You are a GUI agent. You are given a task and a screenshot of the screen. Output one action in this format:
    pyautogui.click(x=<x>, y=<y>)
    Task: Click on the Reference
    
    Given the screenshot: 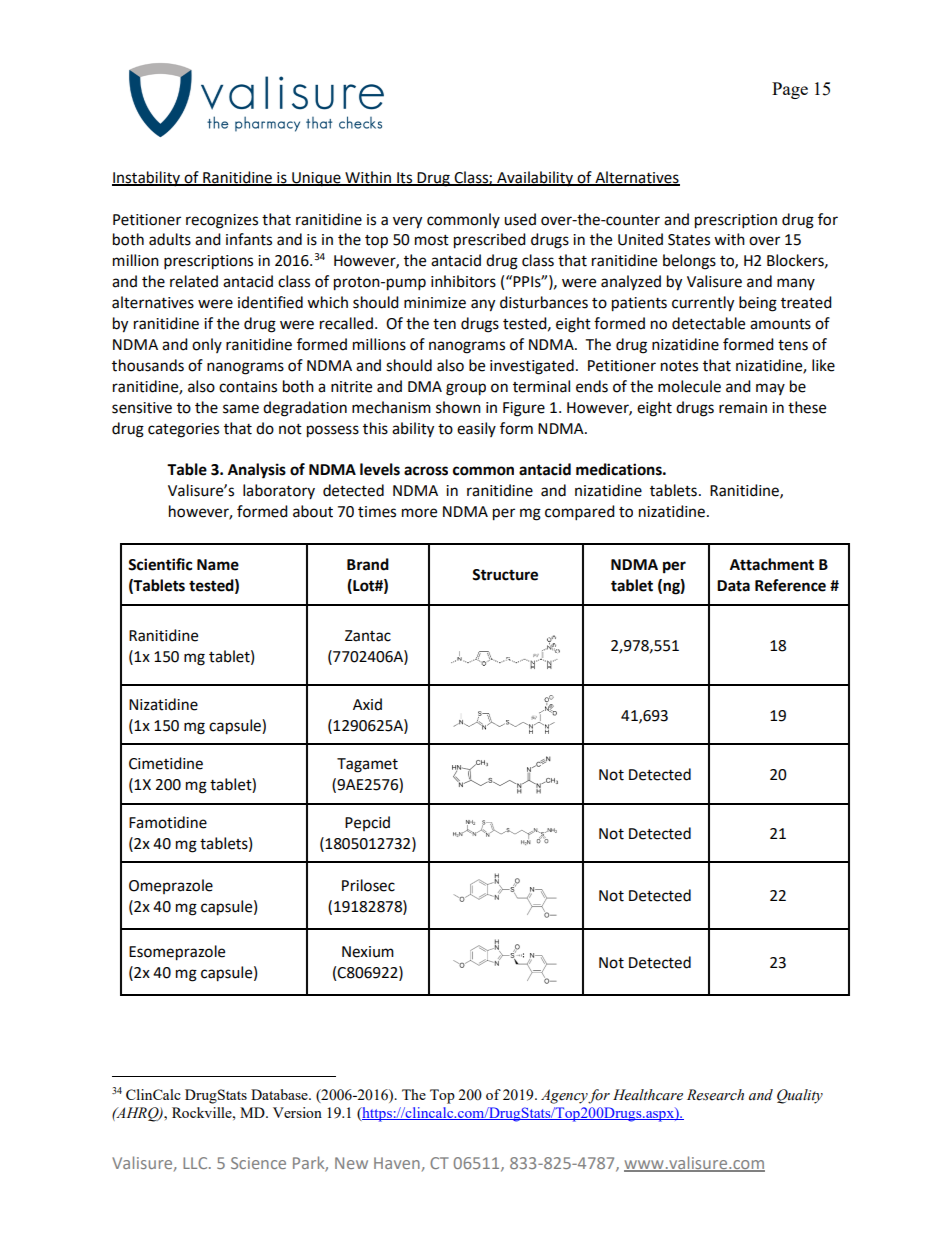 What is the action you would take?
    pyautogui.click(x=790, y=585)
